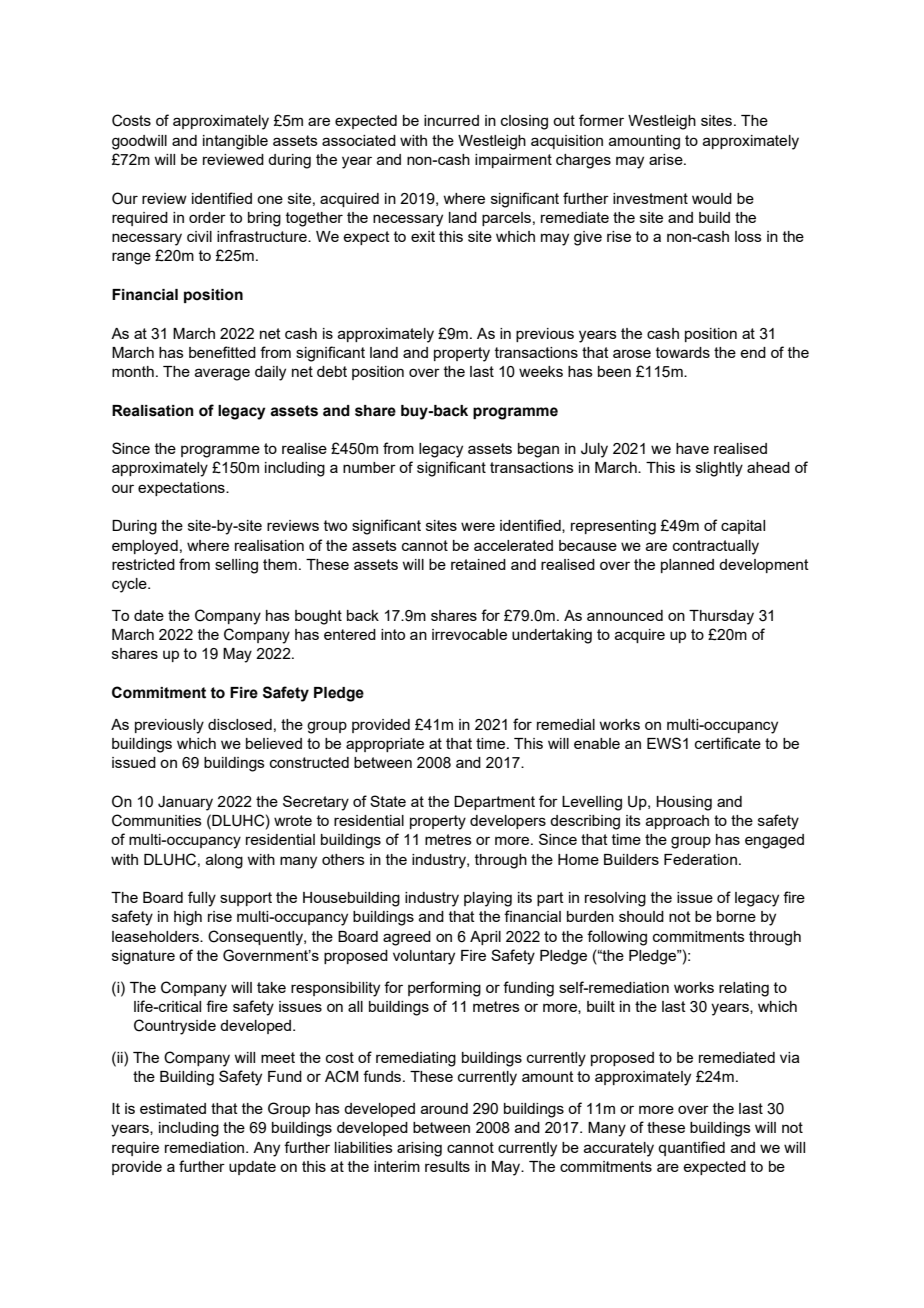 The width and height of the screenshot is (924, 1308). I want to click on certificate, so click(728, 743).
